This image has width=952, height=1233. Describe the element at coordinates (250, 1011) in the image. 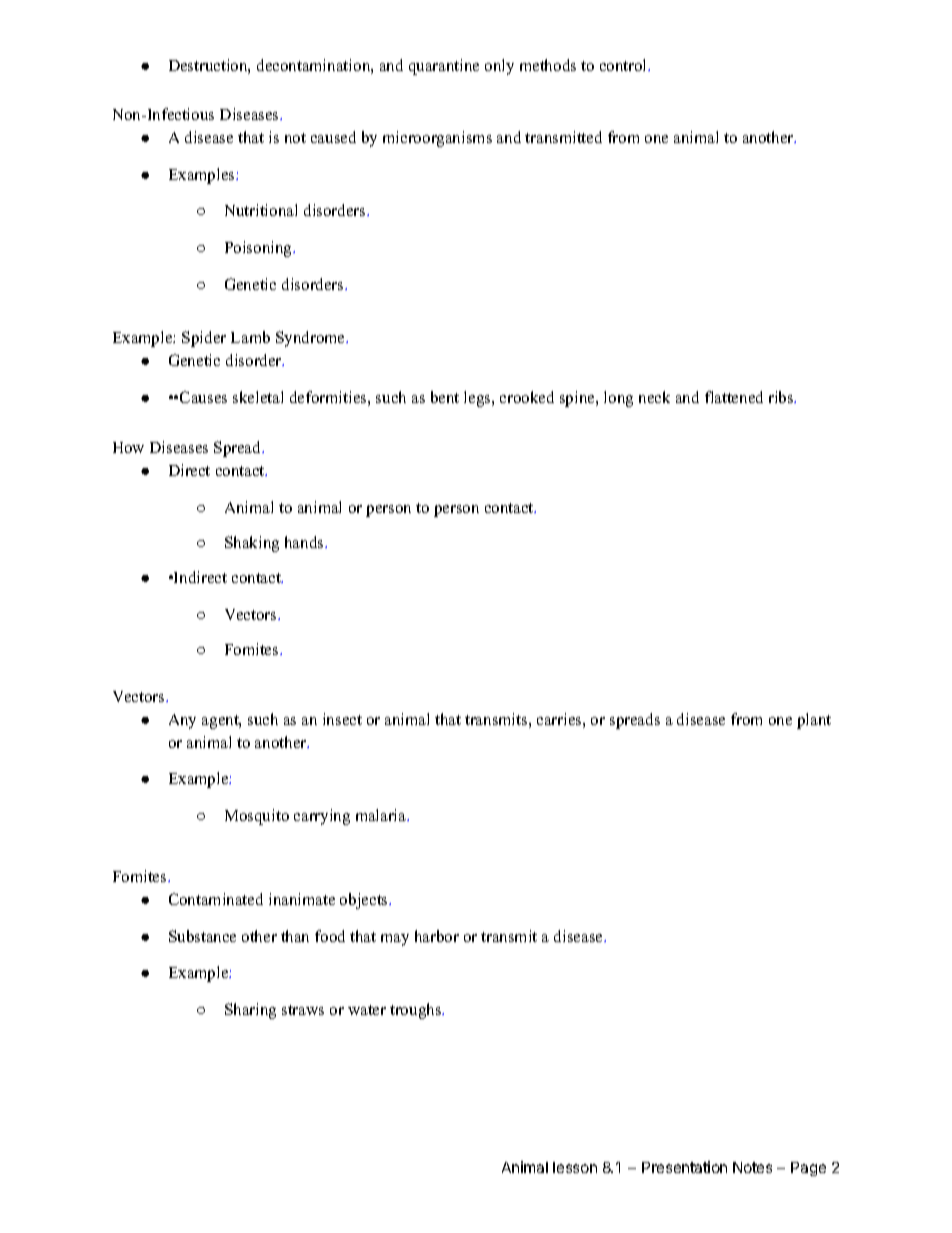

I see `Sharing` at that location.
